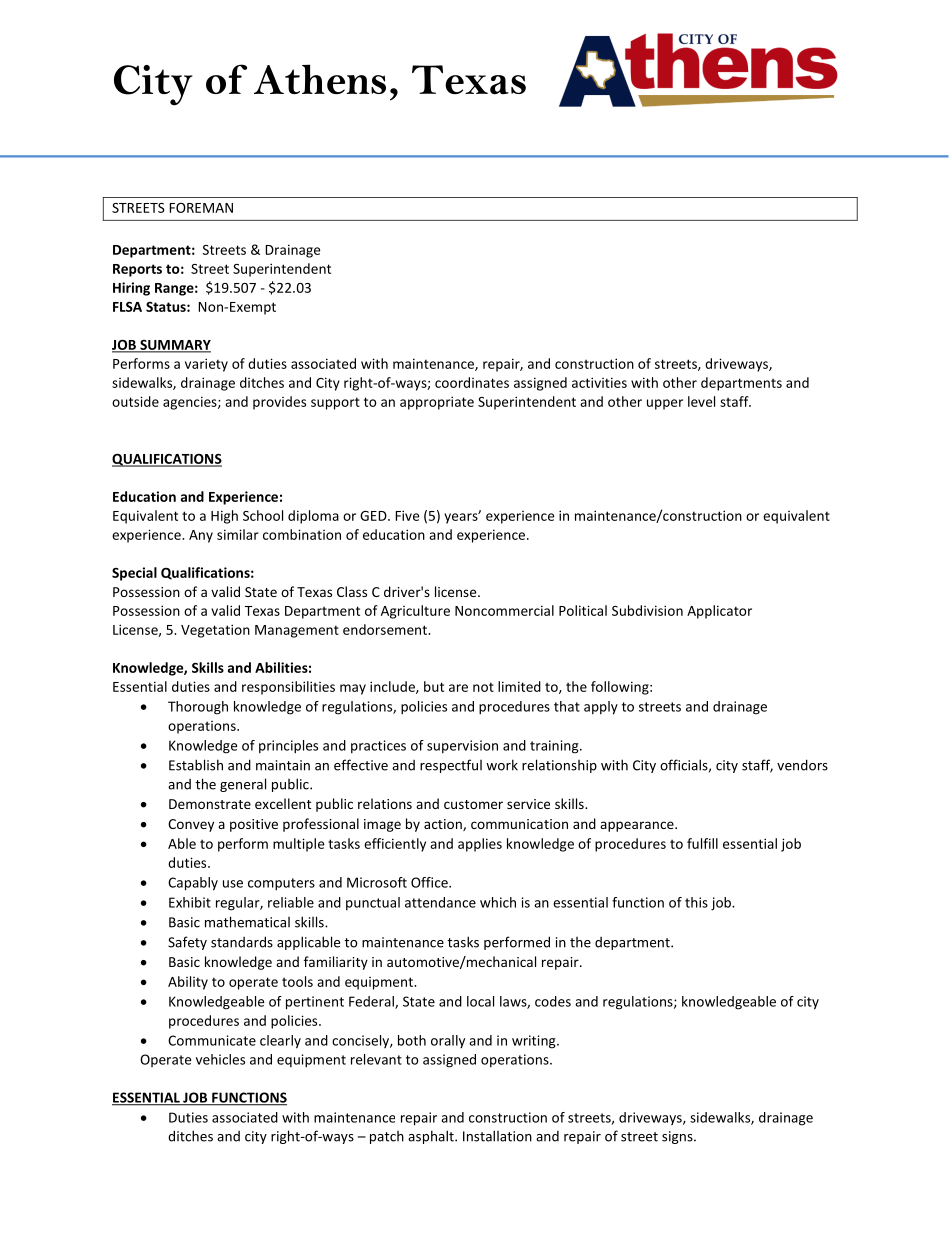  What do you see at coordinates (504, 610) in the document?
I see `Noncommercial` at bounding box center [504, 610].
